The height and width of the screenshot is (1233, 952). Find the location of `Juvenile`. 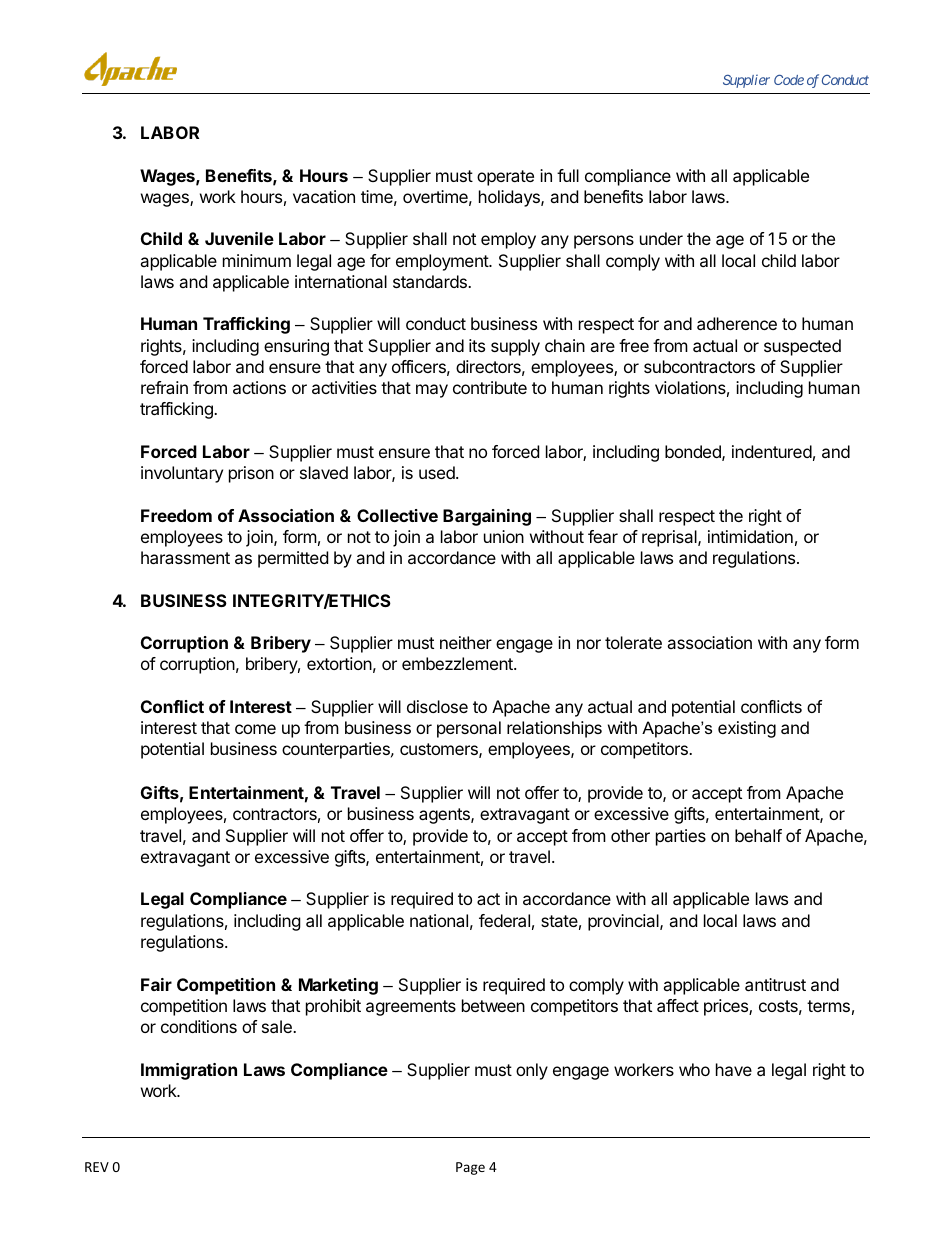

Juvenile is located at coordinates (239, 238).
